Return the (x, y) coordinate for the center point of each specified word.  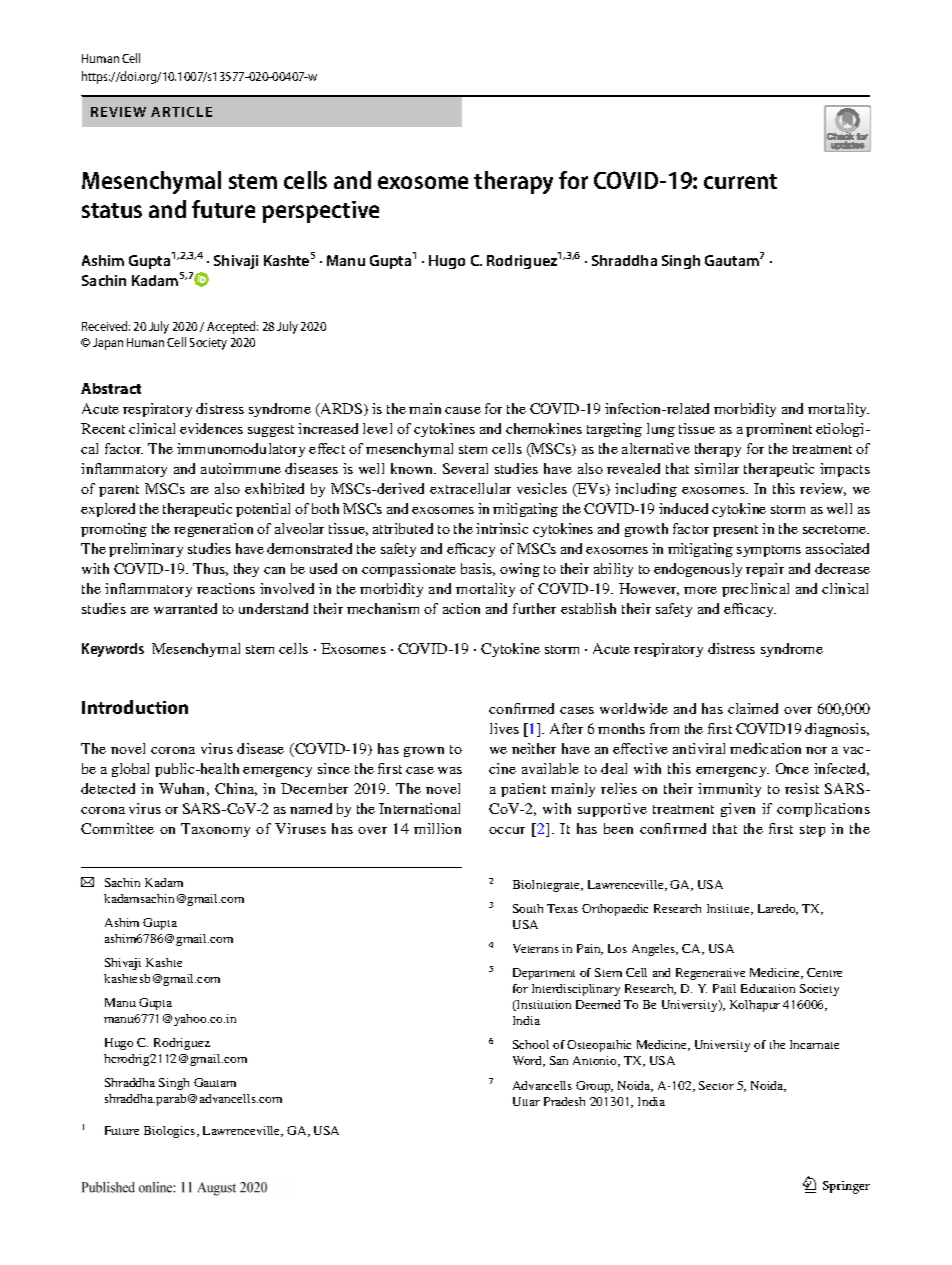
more (700, 590)
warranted (185, 608)
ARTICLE (181, 112)
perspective (320, 212)
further (534, 608)
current (740, 181)
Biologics (171, 1132)
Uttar (526, 1101)
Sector (716, 1085)
